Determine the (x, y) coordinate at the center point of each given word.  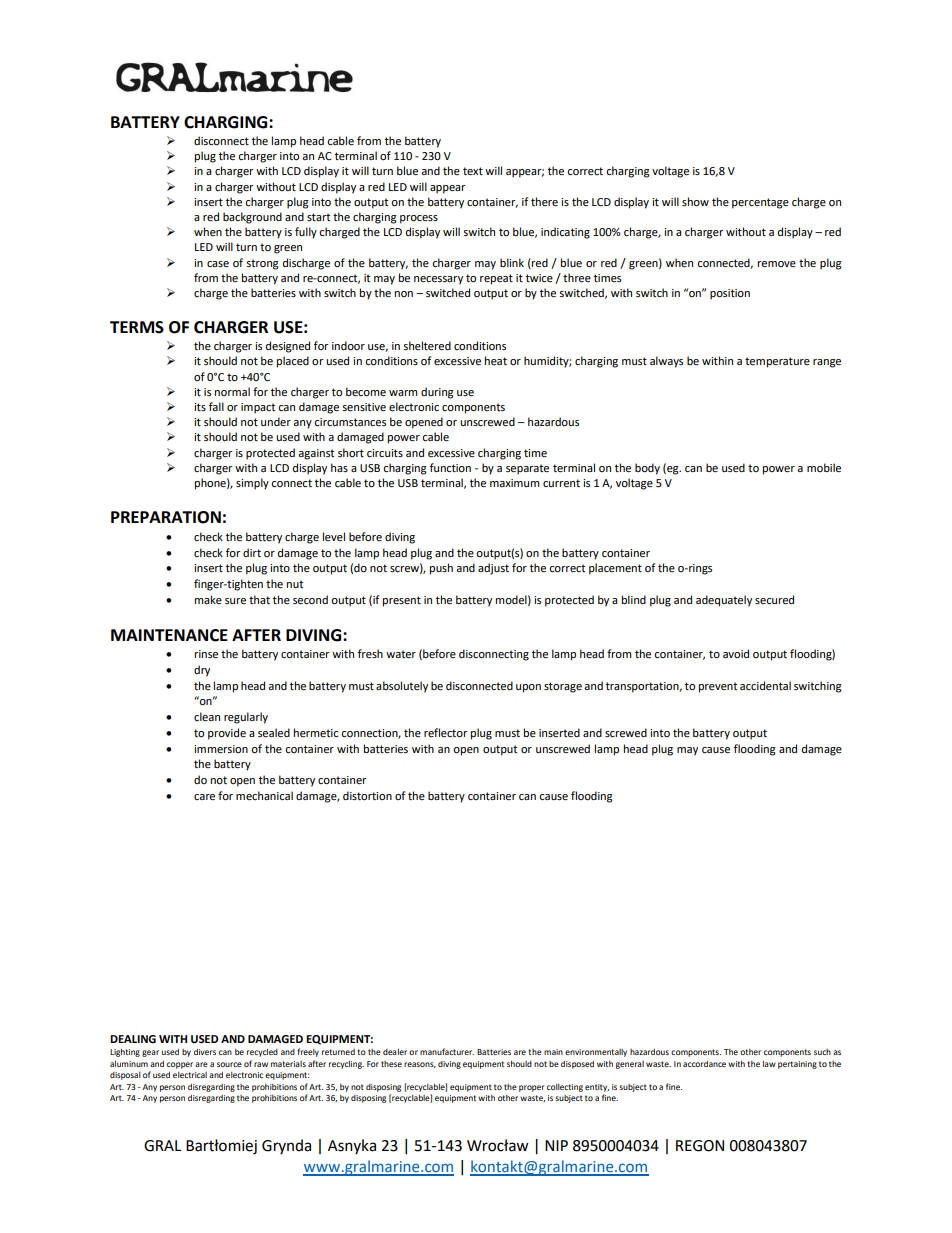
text (473, 171)
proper (532, 1088)
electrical (190, 1075)
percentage (760, 203)
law (769, 1064)
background (252, 218)
